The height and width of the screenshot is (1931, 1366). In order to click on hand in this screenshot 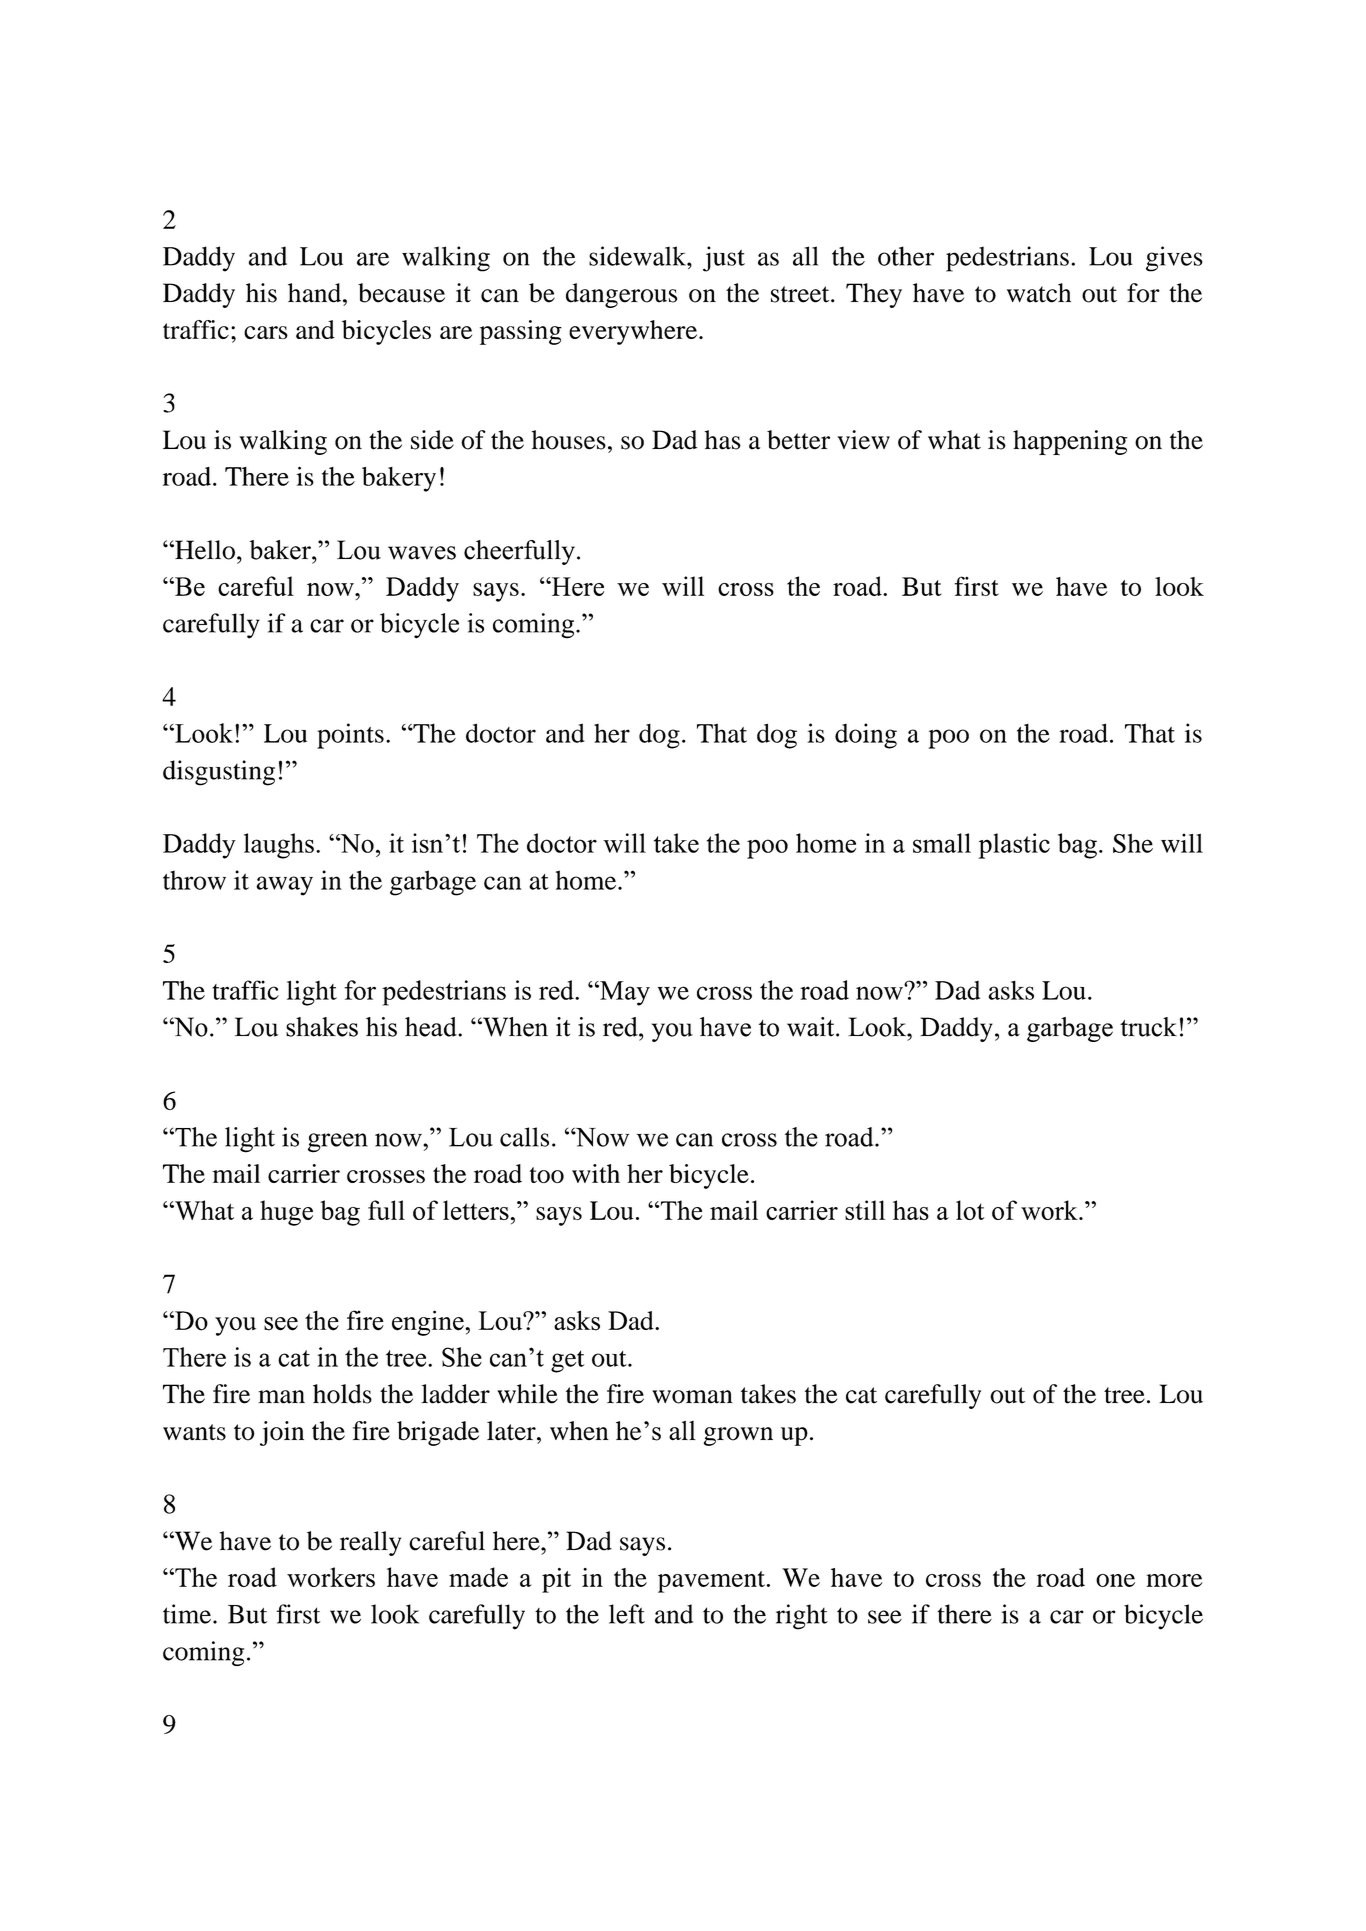, I will do `click(316, 293)`.
